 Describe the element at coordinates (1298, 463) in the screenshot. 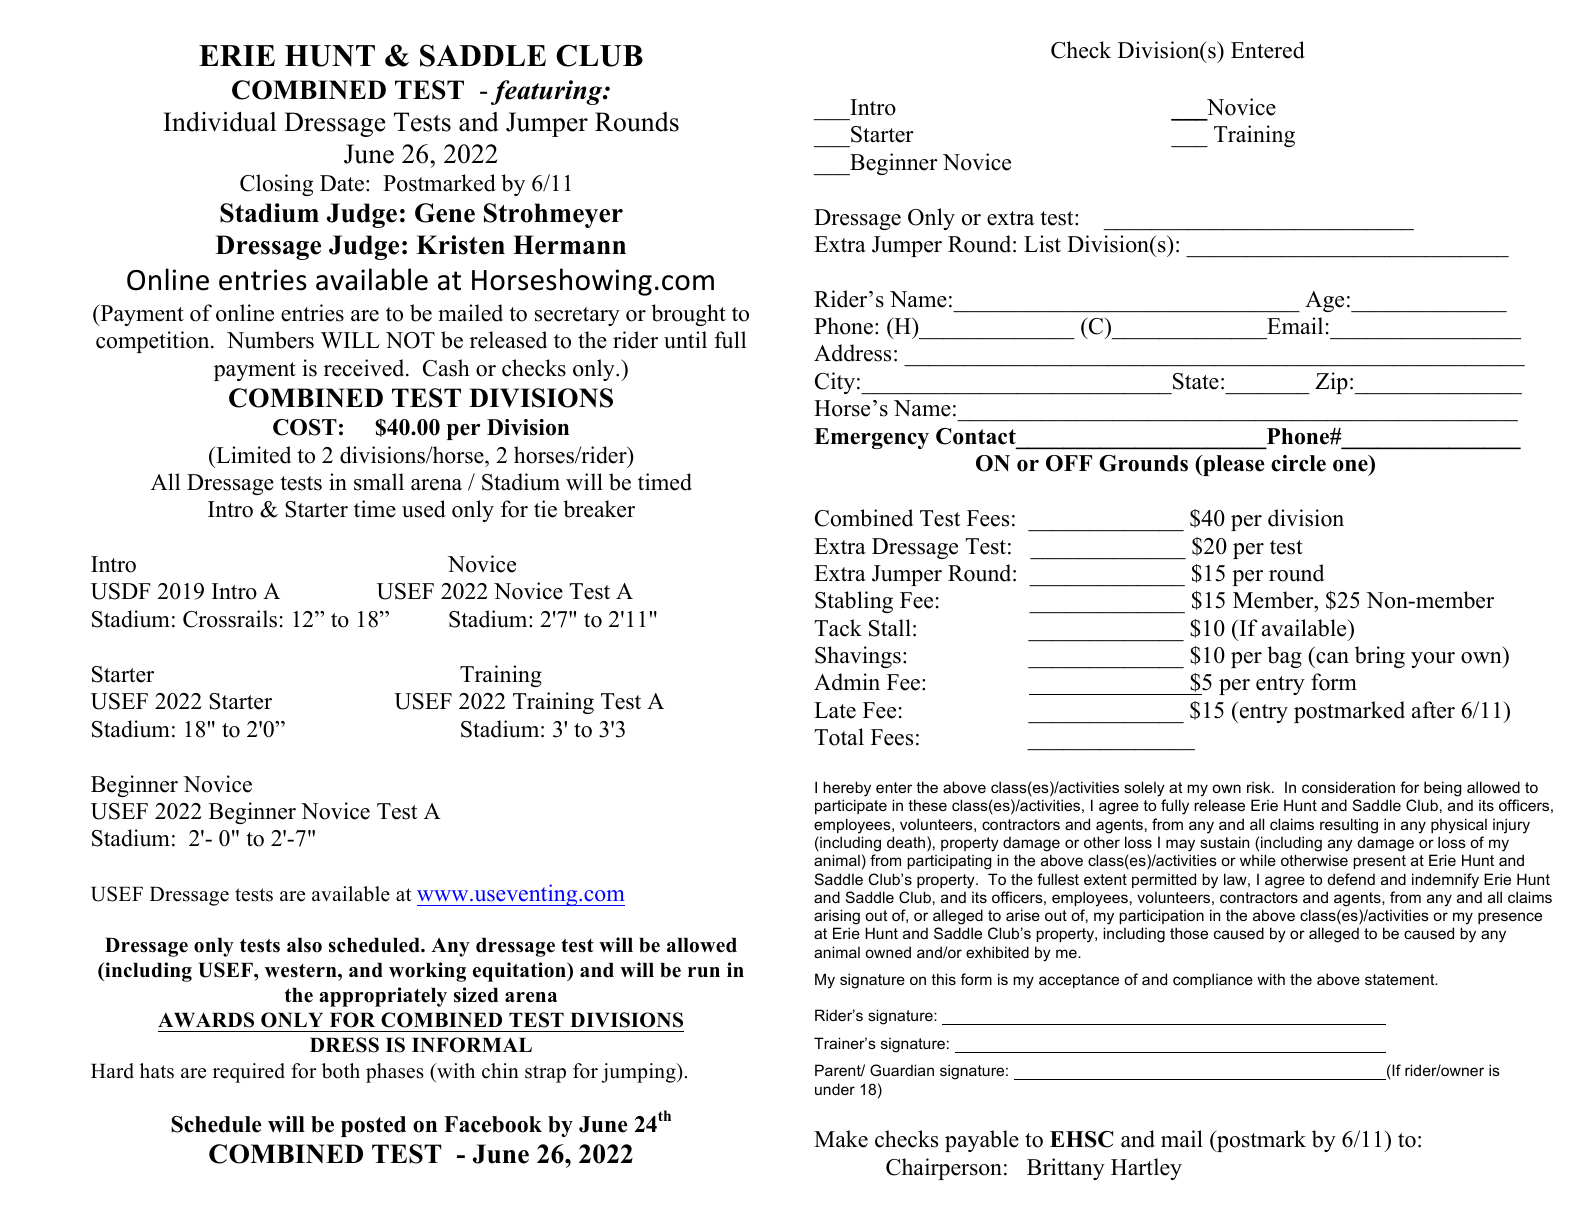

I see `circle` at that location.
